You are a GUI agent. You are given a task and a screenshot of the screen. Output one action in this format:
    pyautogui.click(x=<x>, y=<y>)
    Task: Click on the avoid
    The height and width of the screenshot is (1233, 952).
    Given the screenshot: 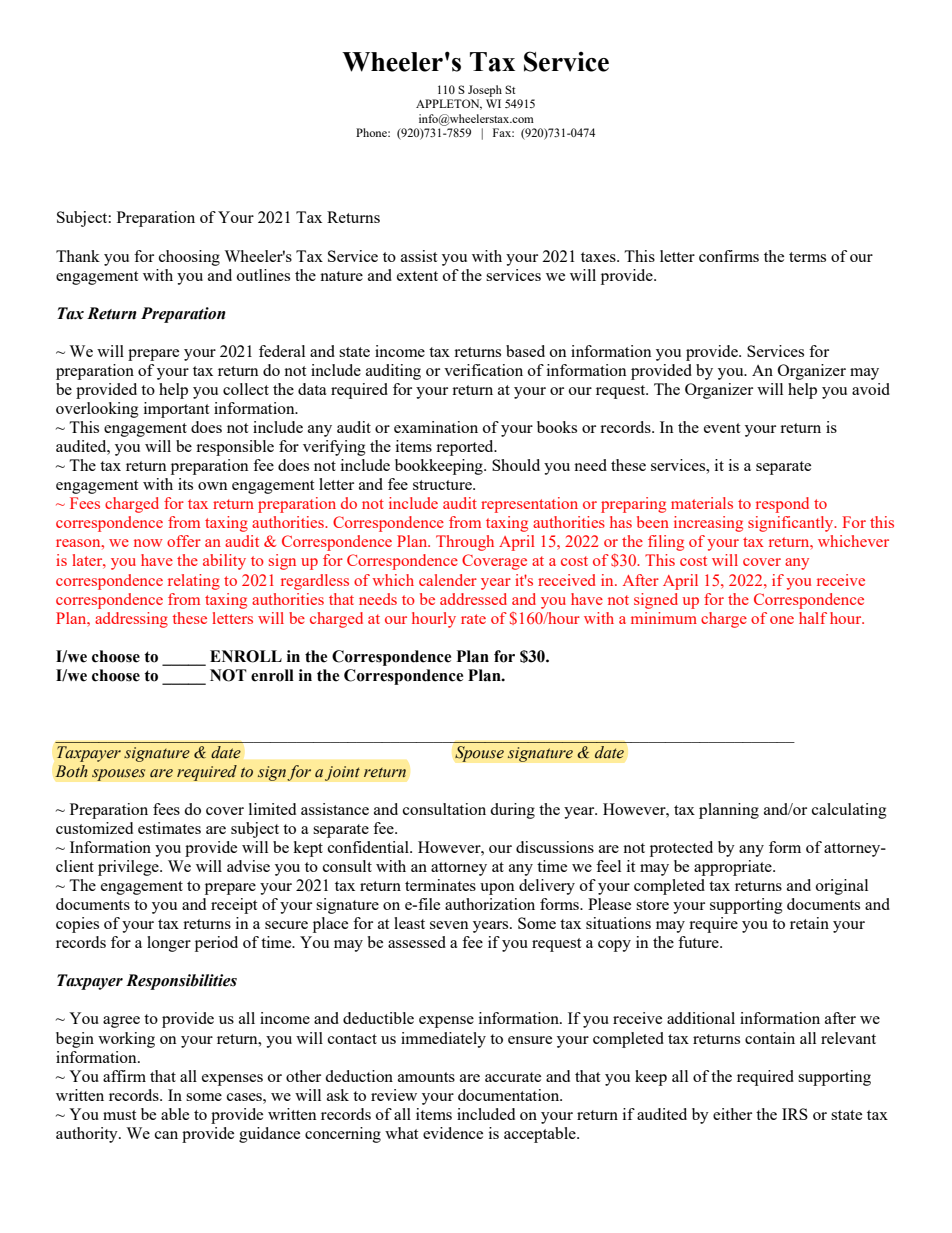 What is the action you would take?
    pyautogui.click(x=871, y=389)
